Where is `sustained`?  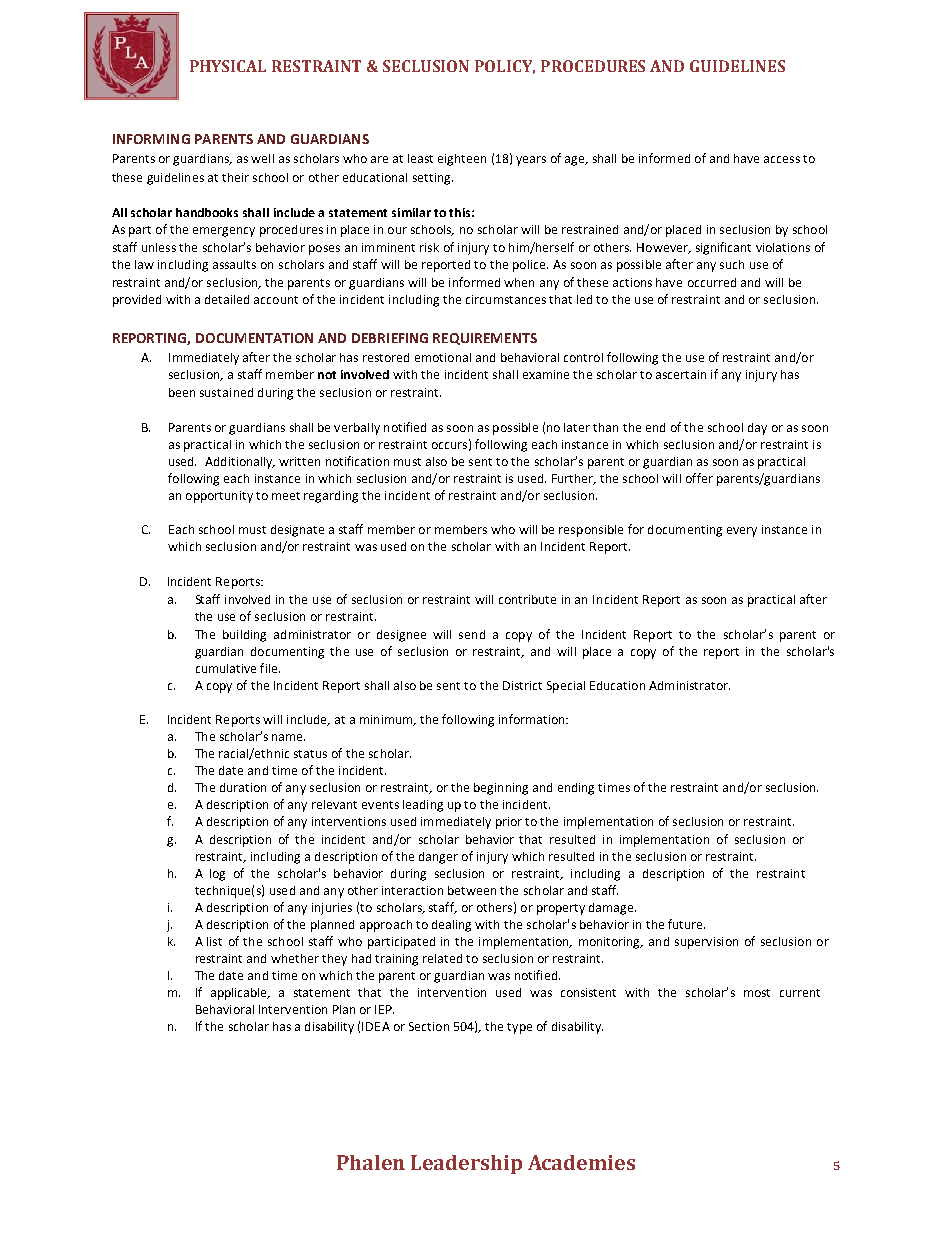 sustained is located at coordinates (226, 392).
